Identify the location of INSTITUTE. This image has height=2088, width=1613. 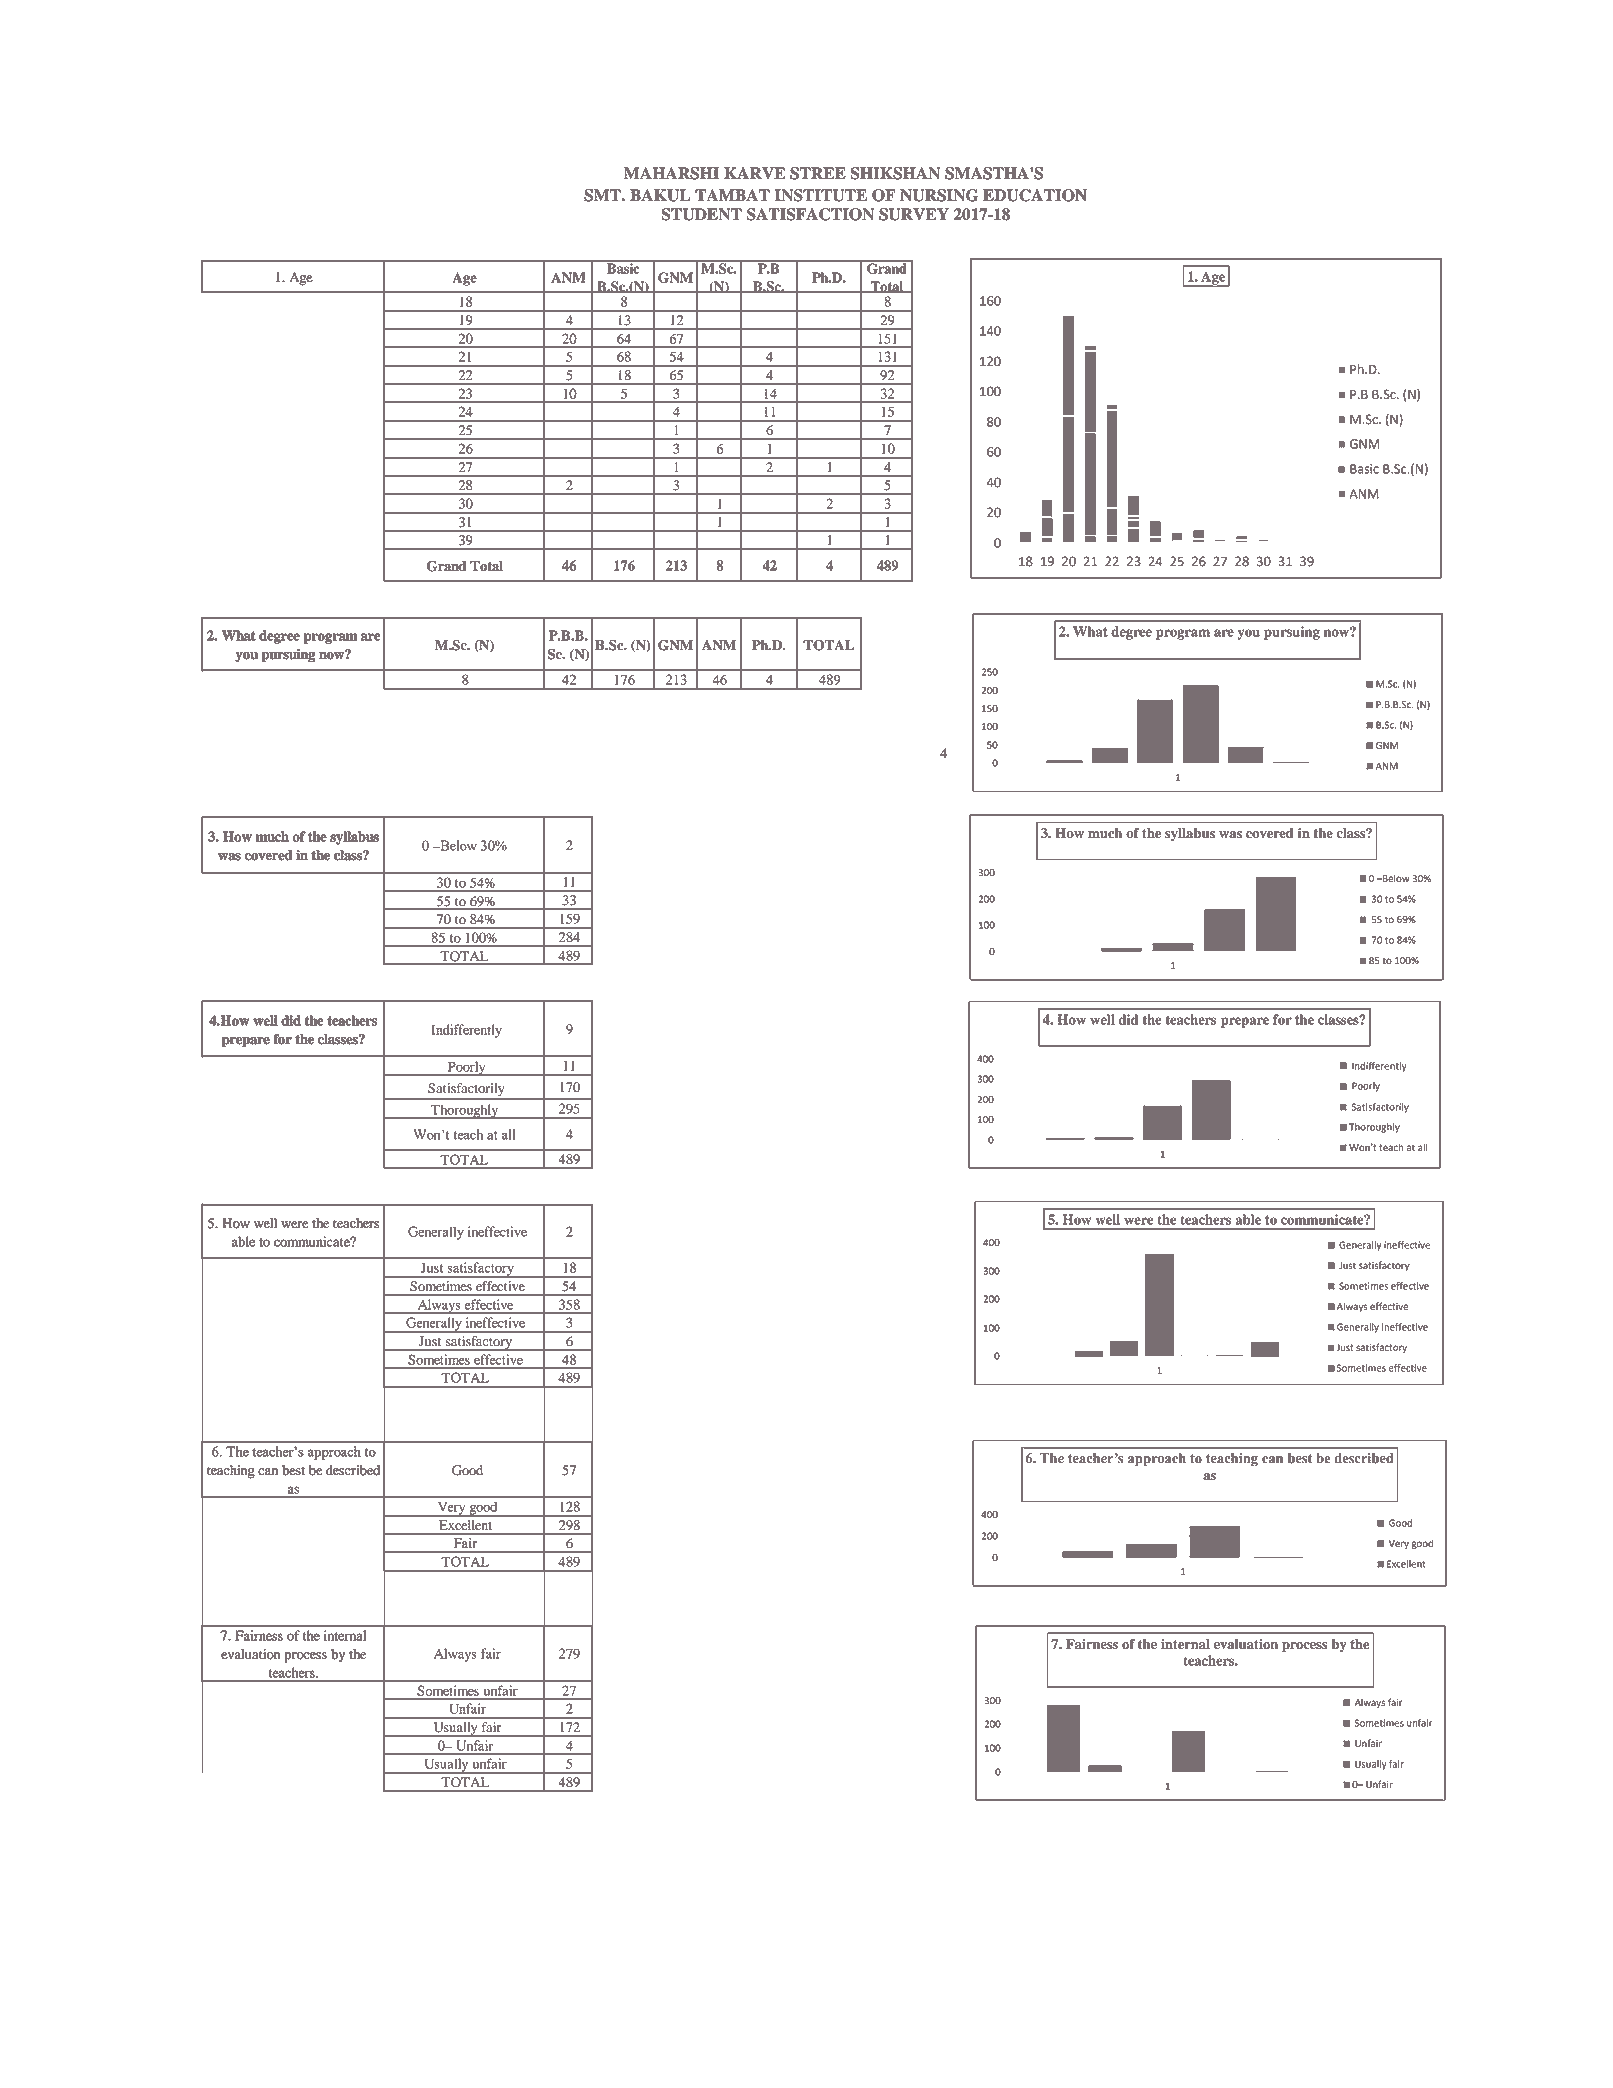
(821, 195).
